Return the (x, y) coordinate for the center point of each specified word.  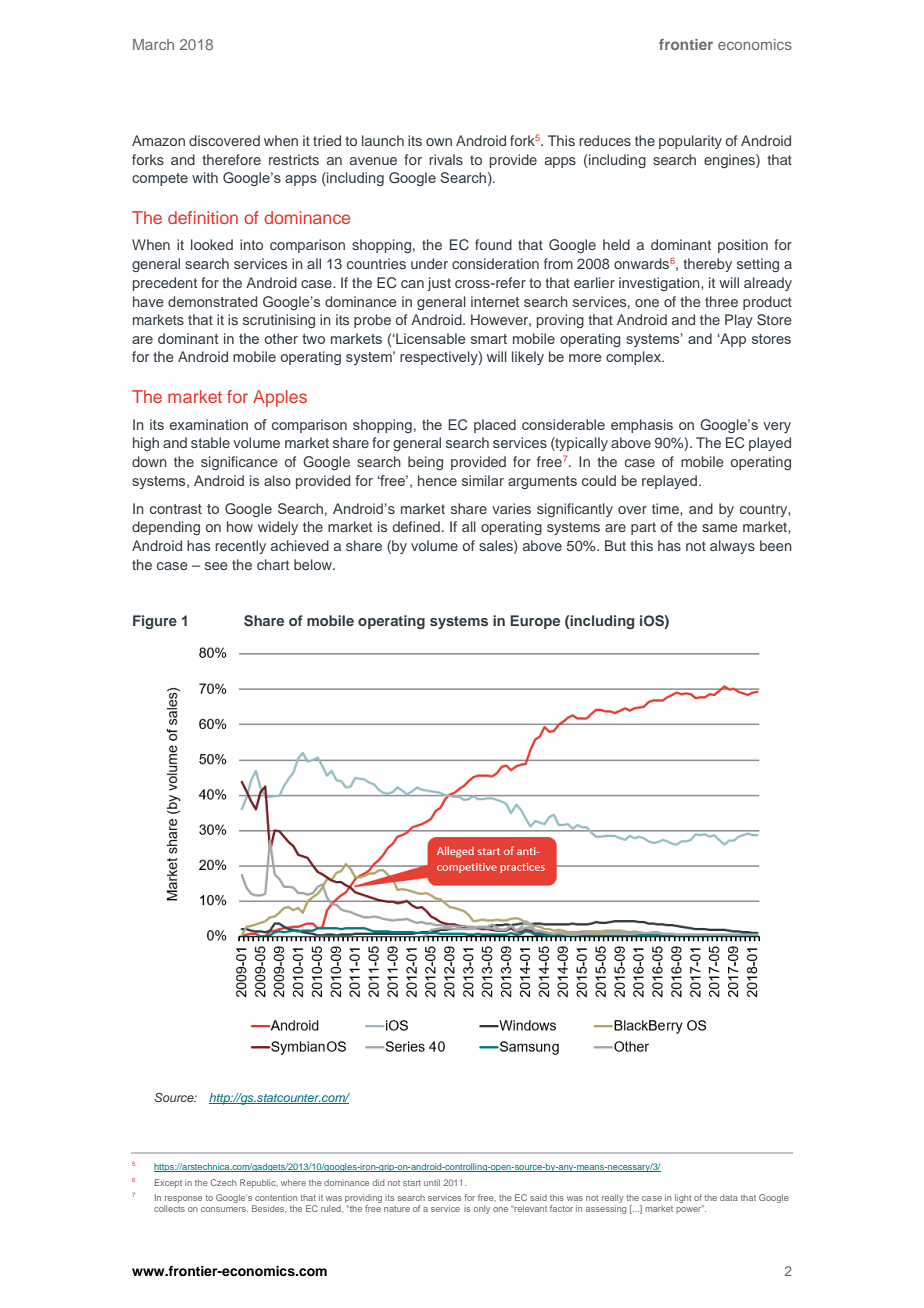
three (721, 301)
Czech (223, 1182)
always (732, 547)
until (432, 1182)
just (439, 284)
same (720, 528)
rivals (446, 159)
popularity (690, 142)
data (729, 1197)
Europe (535, 622)
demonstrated (212, 301)
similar (483, 480)
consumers (224, 1209)
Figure (155, 622)
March (153, 44)
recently (240, 547)
